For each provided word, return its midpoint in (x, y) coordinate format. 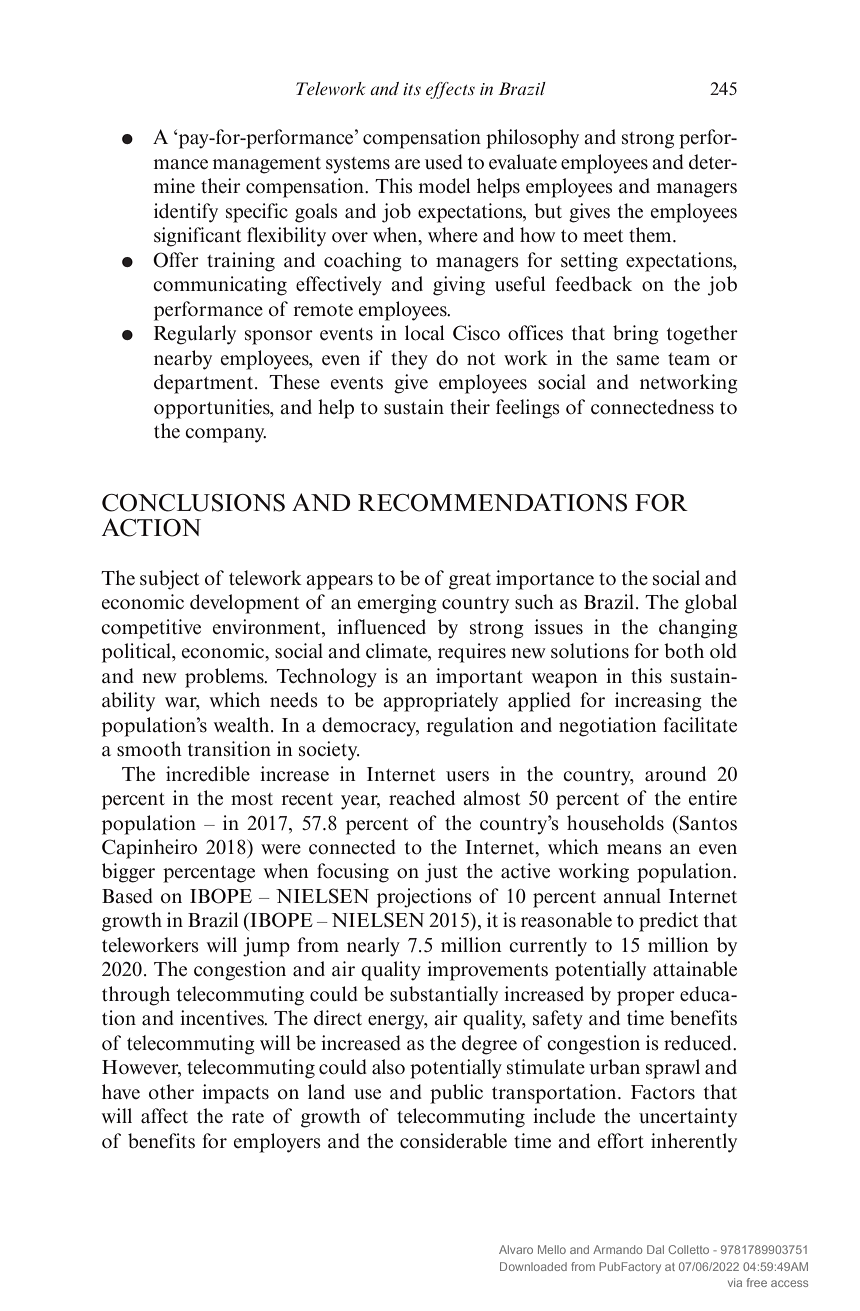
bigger (128, 873)
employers (277, 1143)
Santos (708, 823)
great (470, 581)
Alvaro (516, 1249)
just (441, 873)
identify (186, 213)
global (711, 604)
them (651, 235)
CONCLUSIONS (193, 503)
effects (450, 90)
